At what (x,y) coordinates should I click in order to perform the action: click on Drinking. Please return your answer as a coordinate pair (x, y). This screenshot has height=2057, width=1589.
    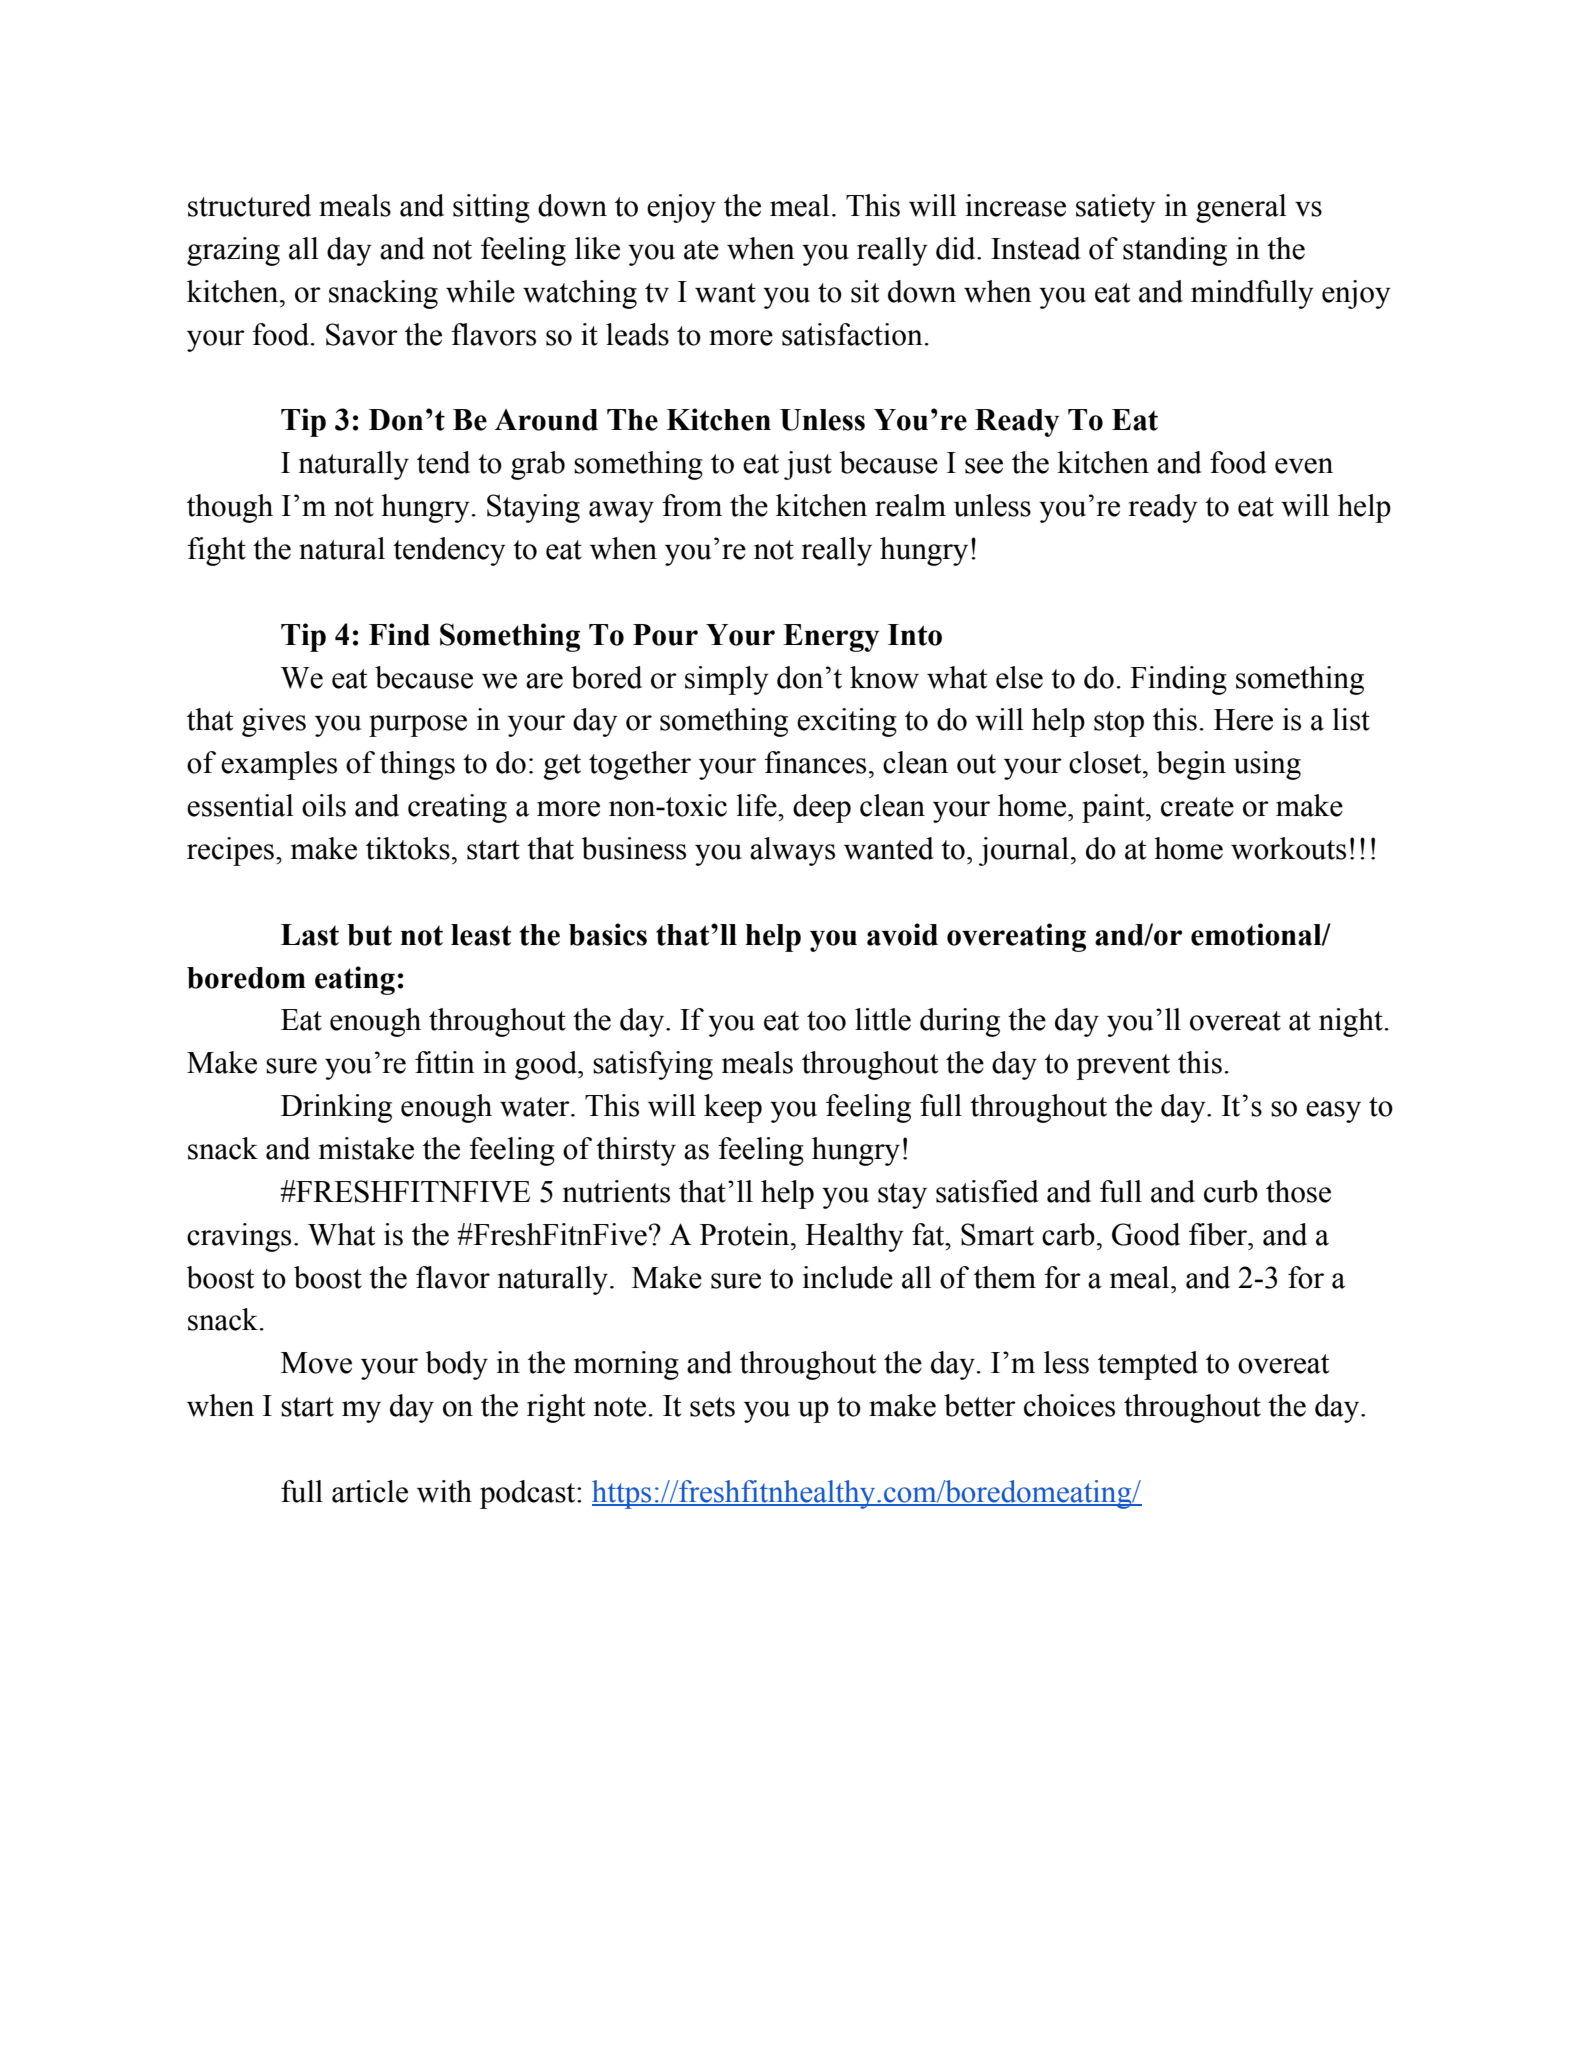
    Looking at the image, I should click on (336, 1108).
